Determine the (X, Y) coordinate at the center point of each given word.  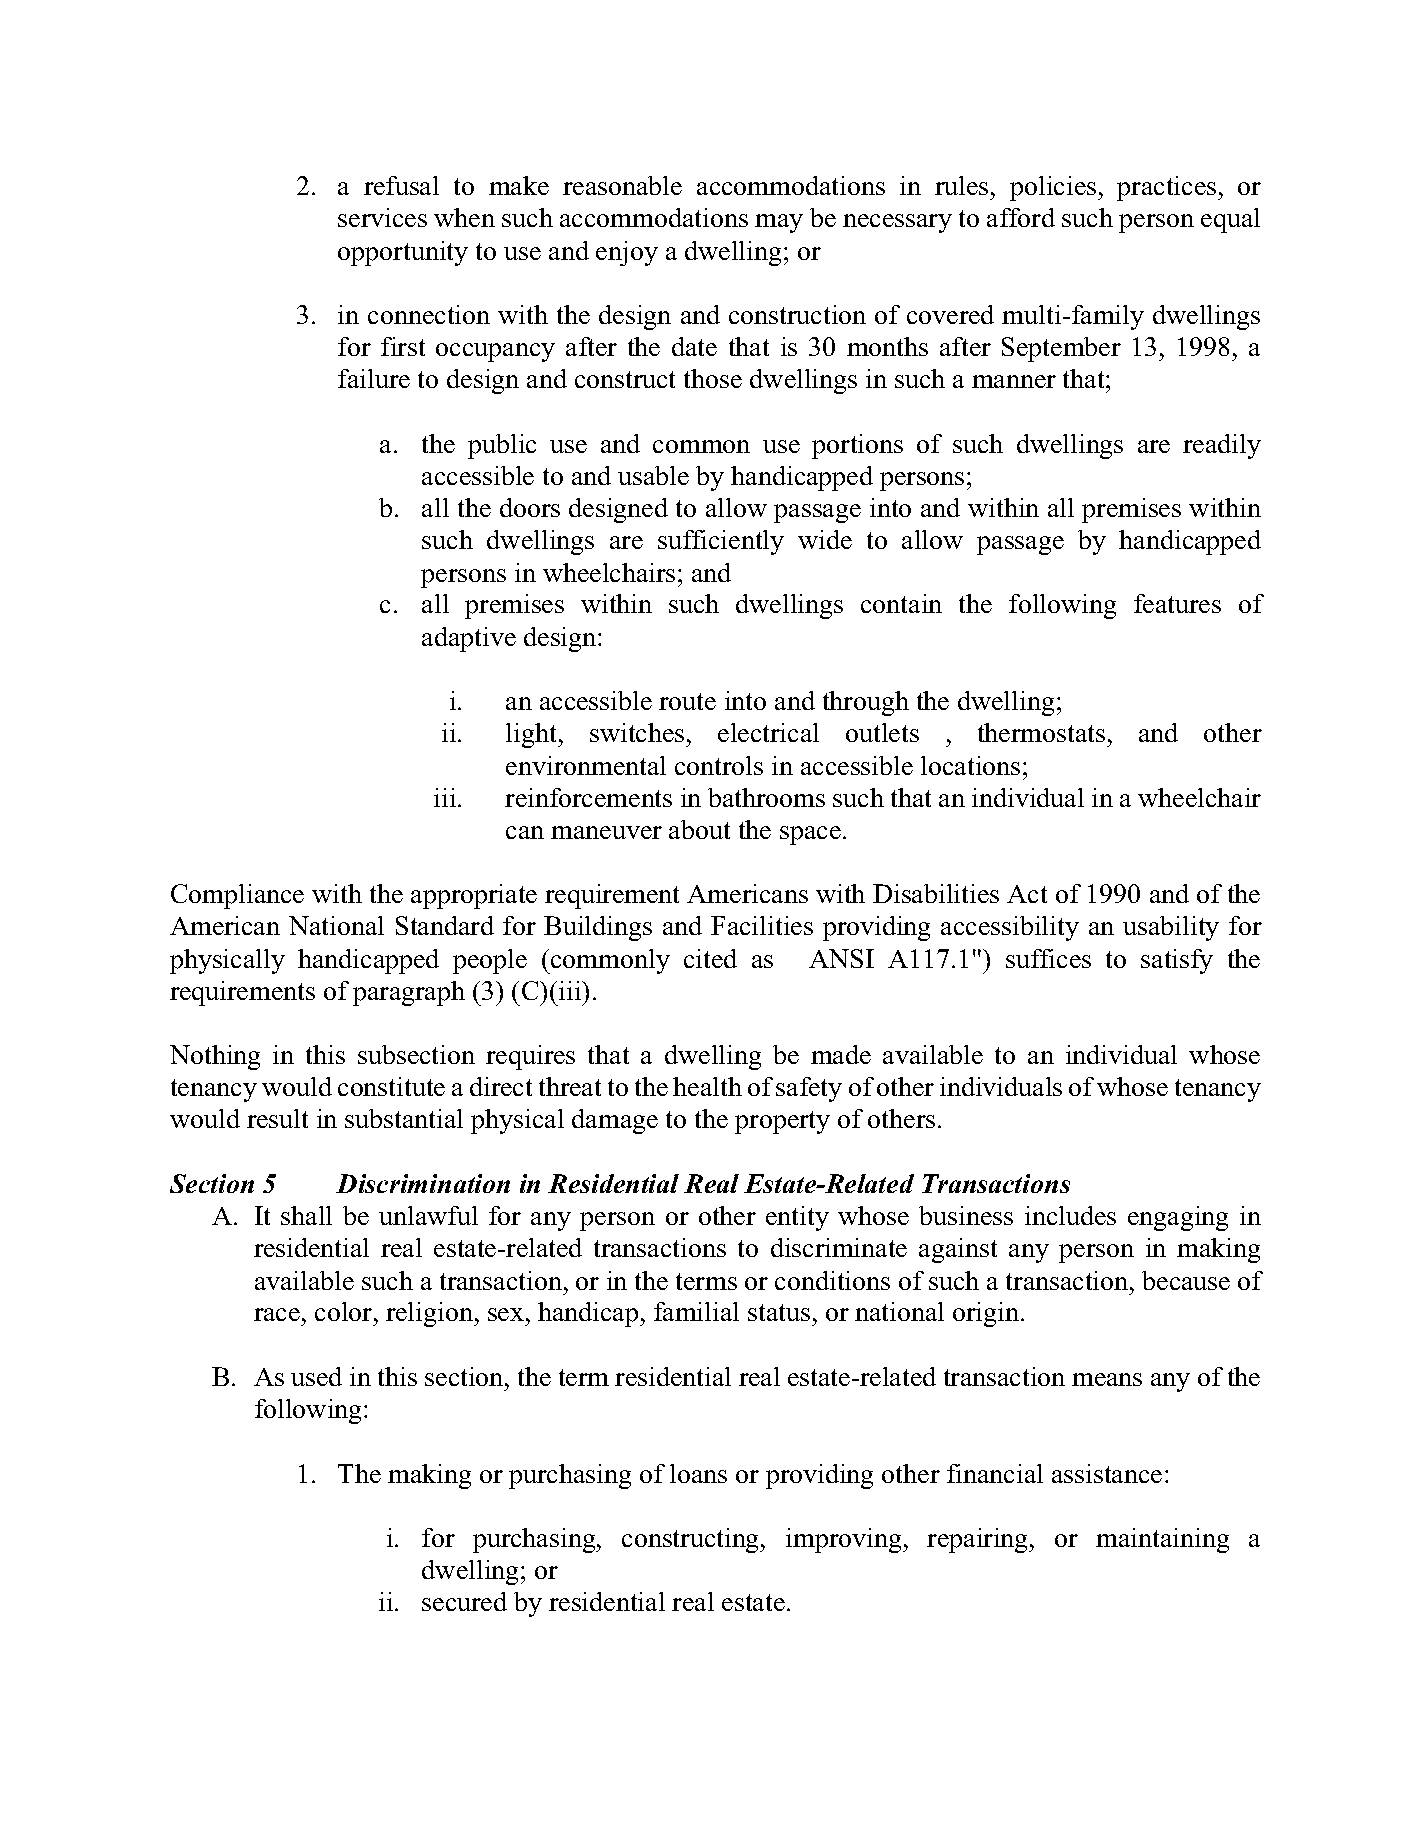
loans (698, 1473)
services (382, 217)
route (687, 701)
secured (464, 1601)
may (779, 223)
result (277, 1118)
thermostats (1041, 732)
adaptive (469, 639)
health (707, 1086)
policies (1054, 188)
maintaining (1162, 1540)
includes (1070, 1215)
